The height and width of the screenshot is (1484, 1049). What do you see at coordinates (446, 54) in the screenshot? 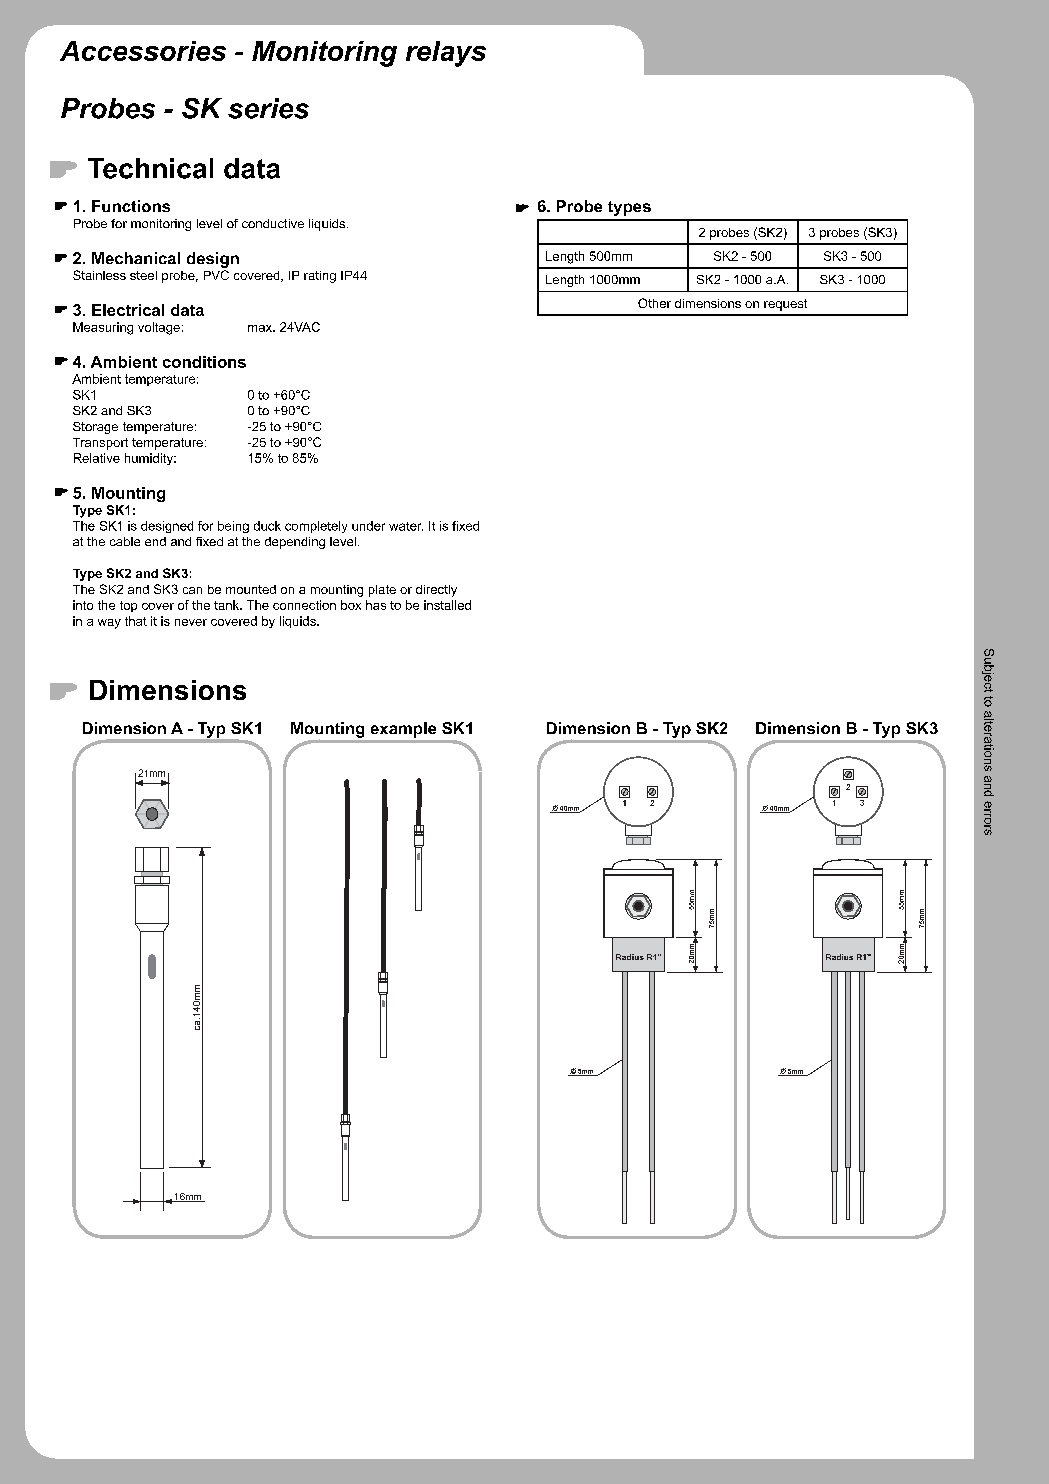
I see `relays` at bounding box center [446, 54].
